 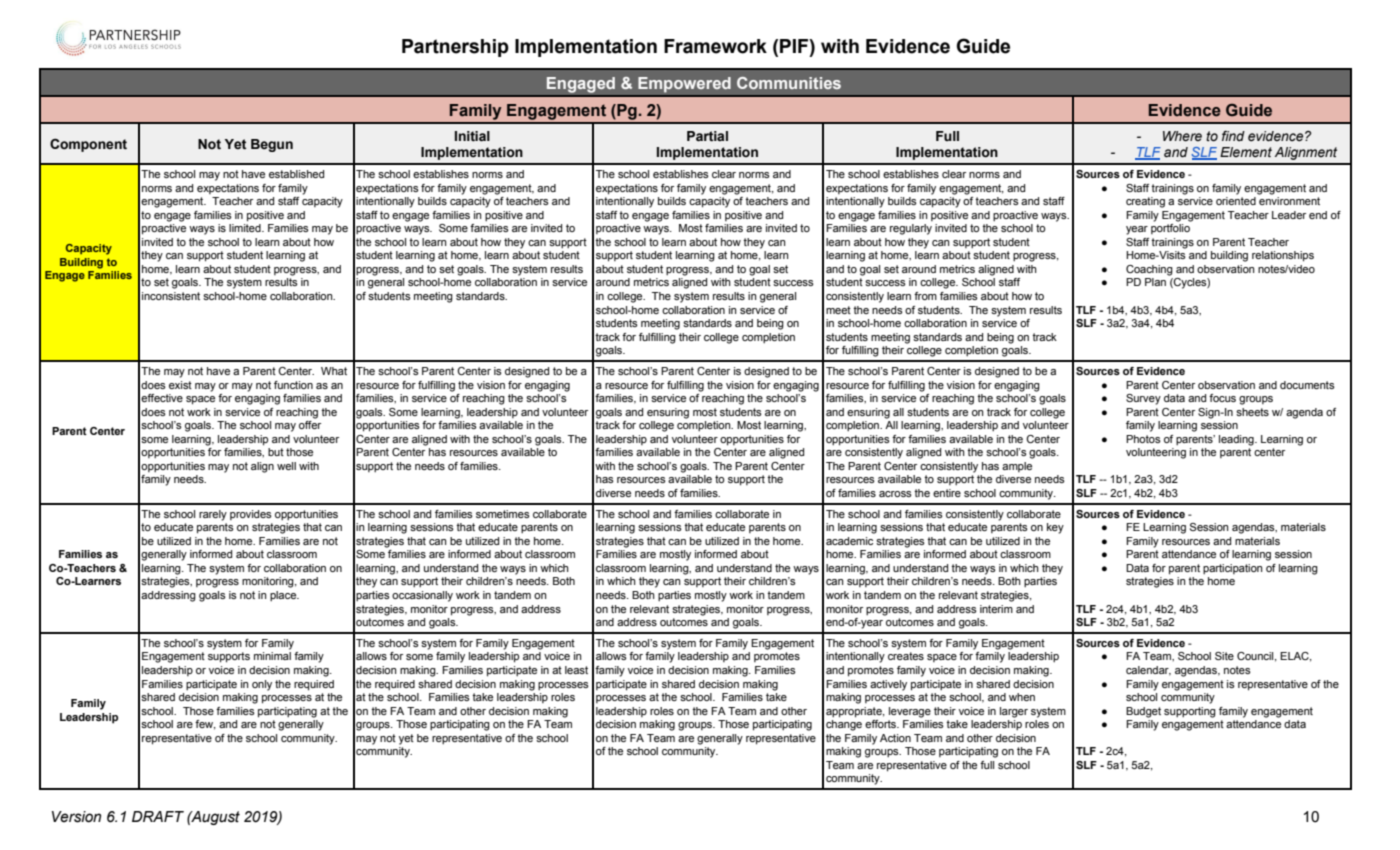 I want to click on Empowered, so click(x=684, y=85).
